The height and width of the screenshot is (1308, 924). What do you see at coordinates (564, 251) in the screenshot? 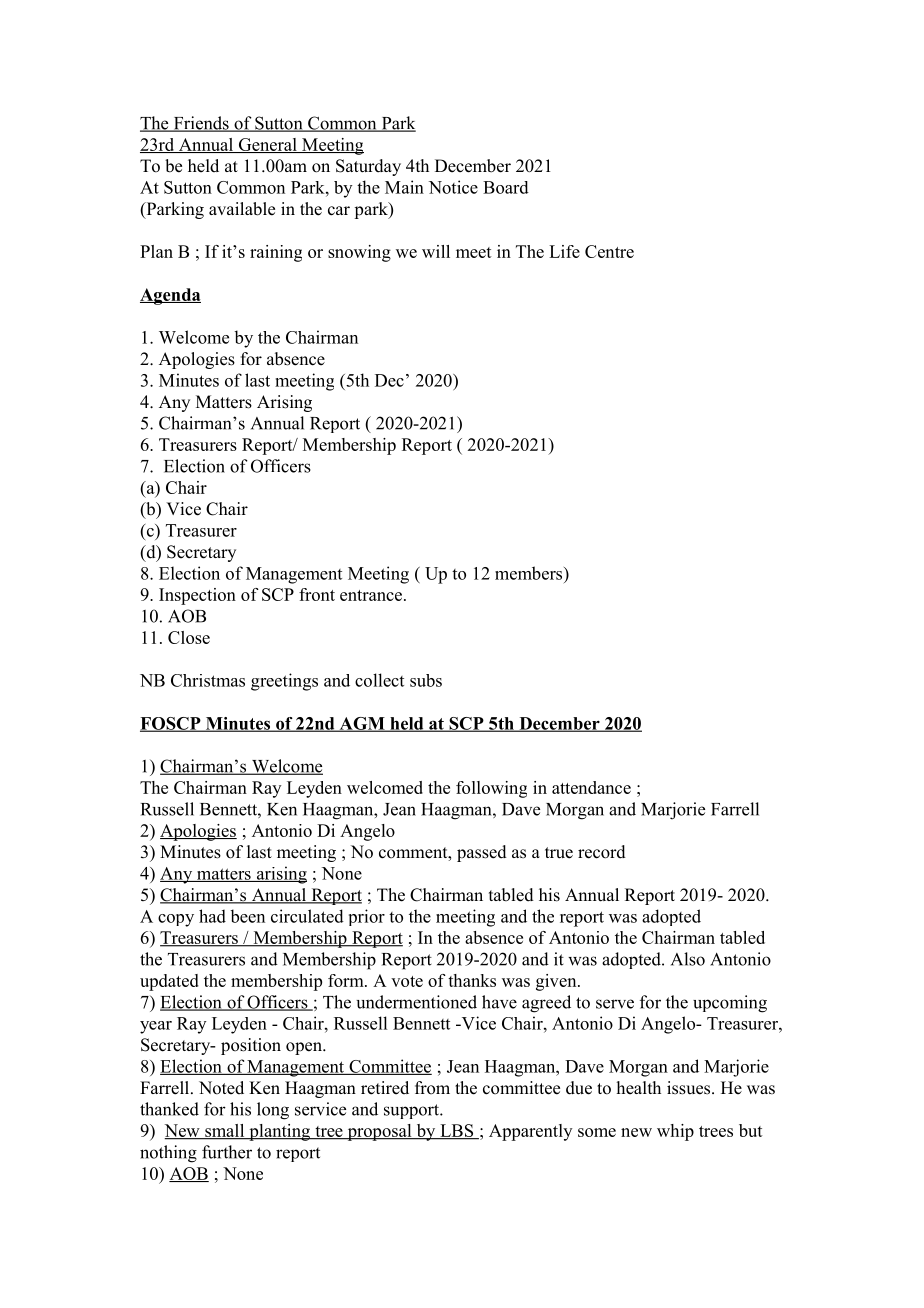
I see `Life` at bounding box center [564, 251].
